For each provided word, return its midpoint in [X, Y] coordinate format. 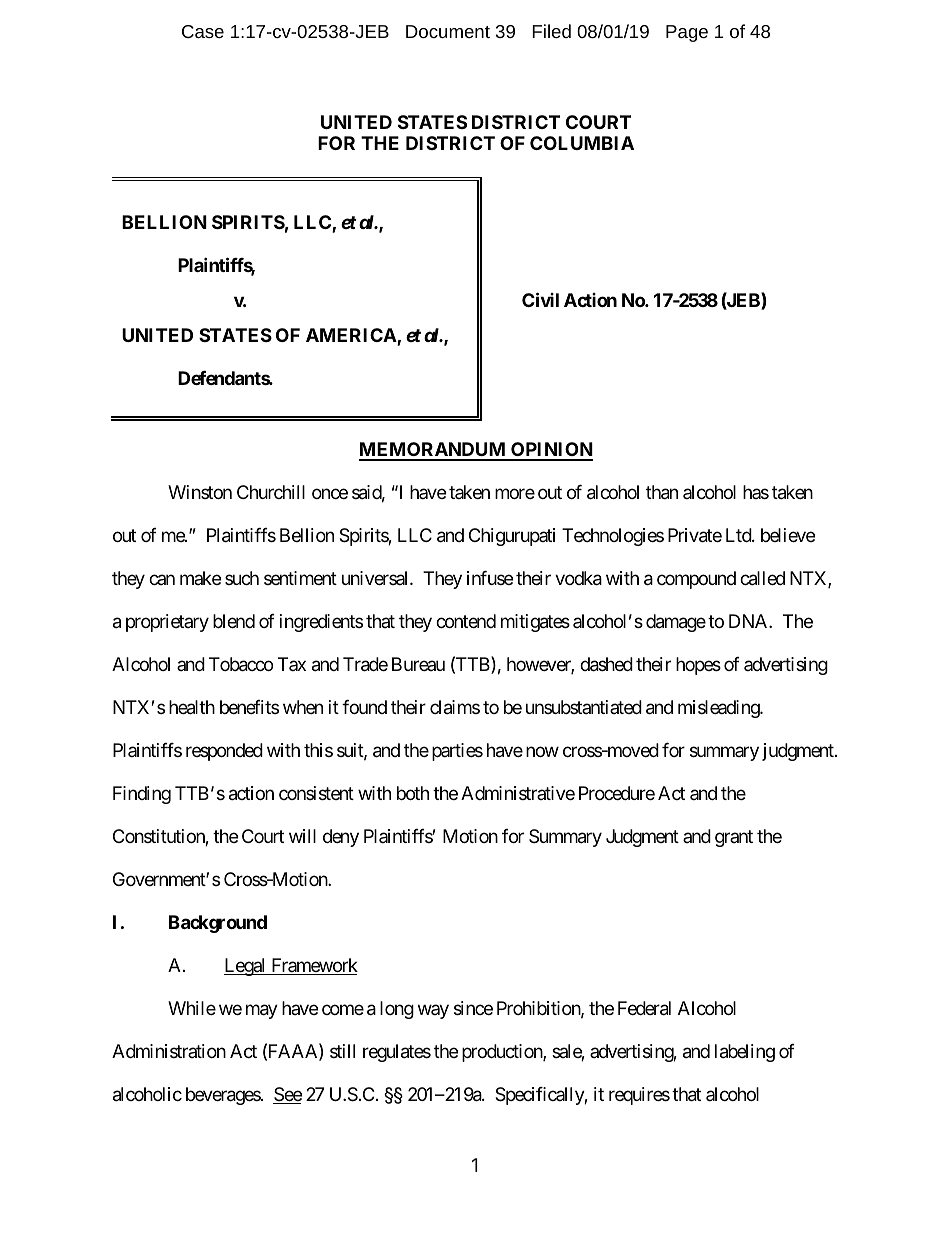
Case [203, 31]
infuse [490, 578]
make [200, 578]
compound [696, 580]
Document [448, 31]
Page [687, 33]
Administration [169, 1051]
